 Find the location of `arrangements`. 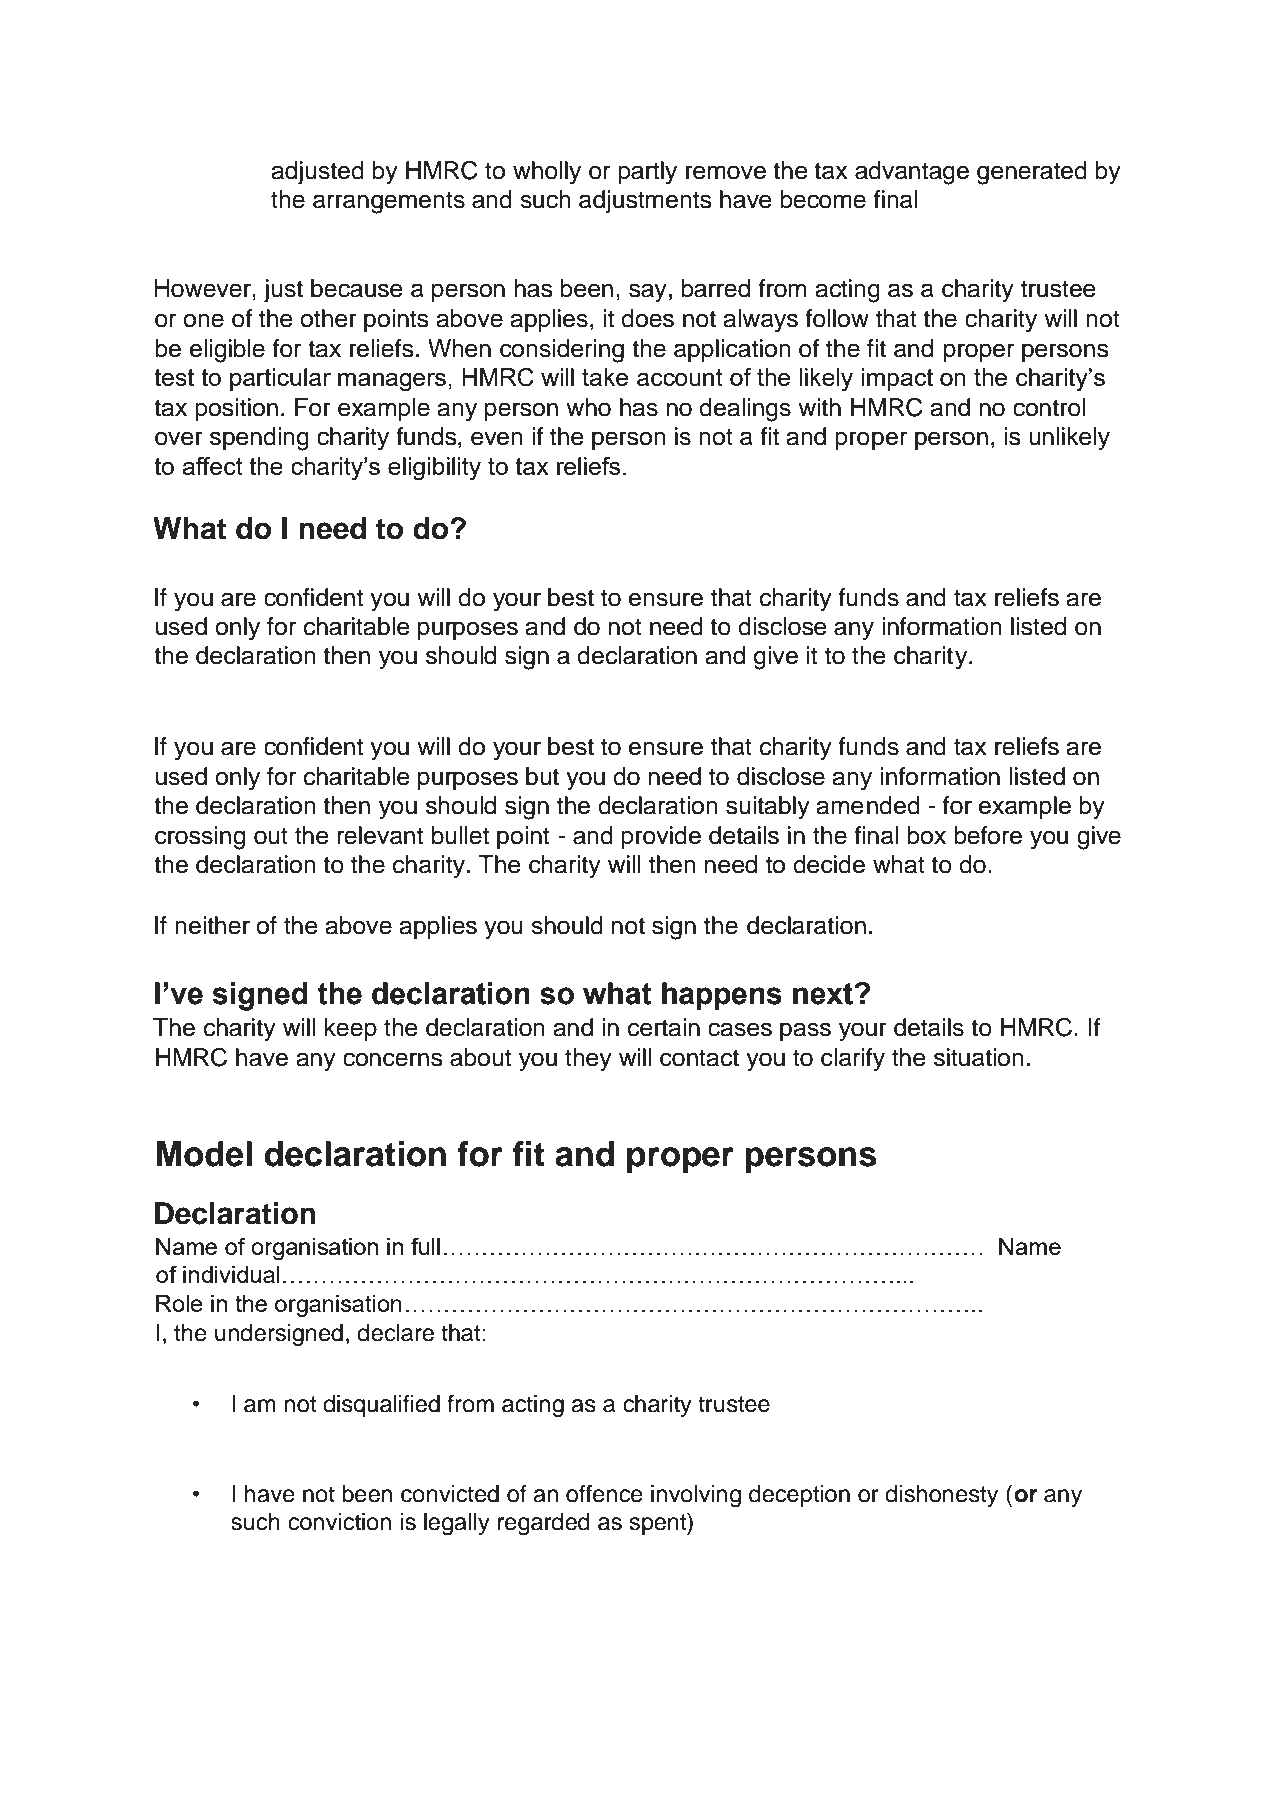

arrangements is located at coordinates (389, 203).
